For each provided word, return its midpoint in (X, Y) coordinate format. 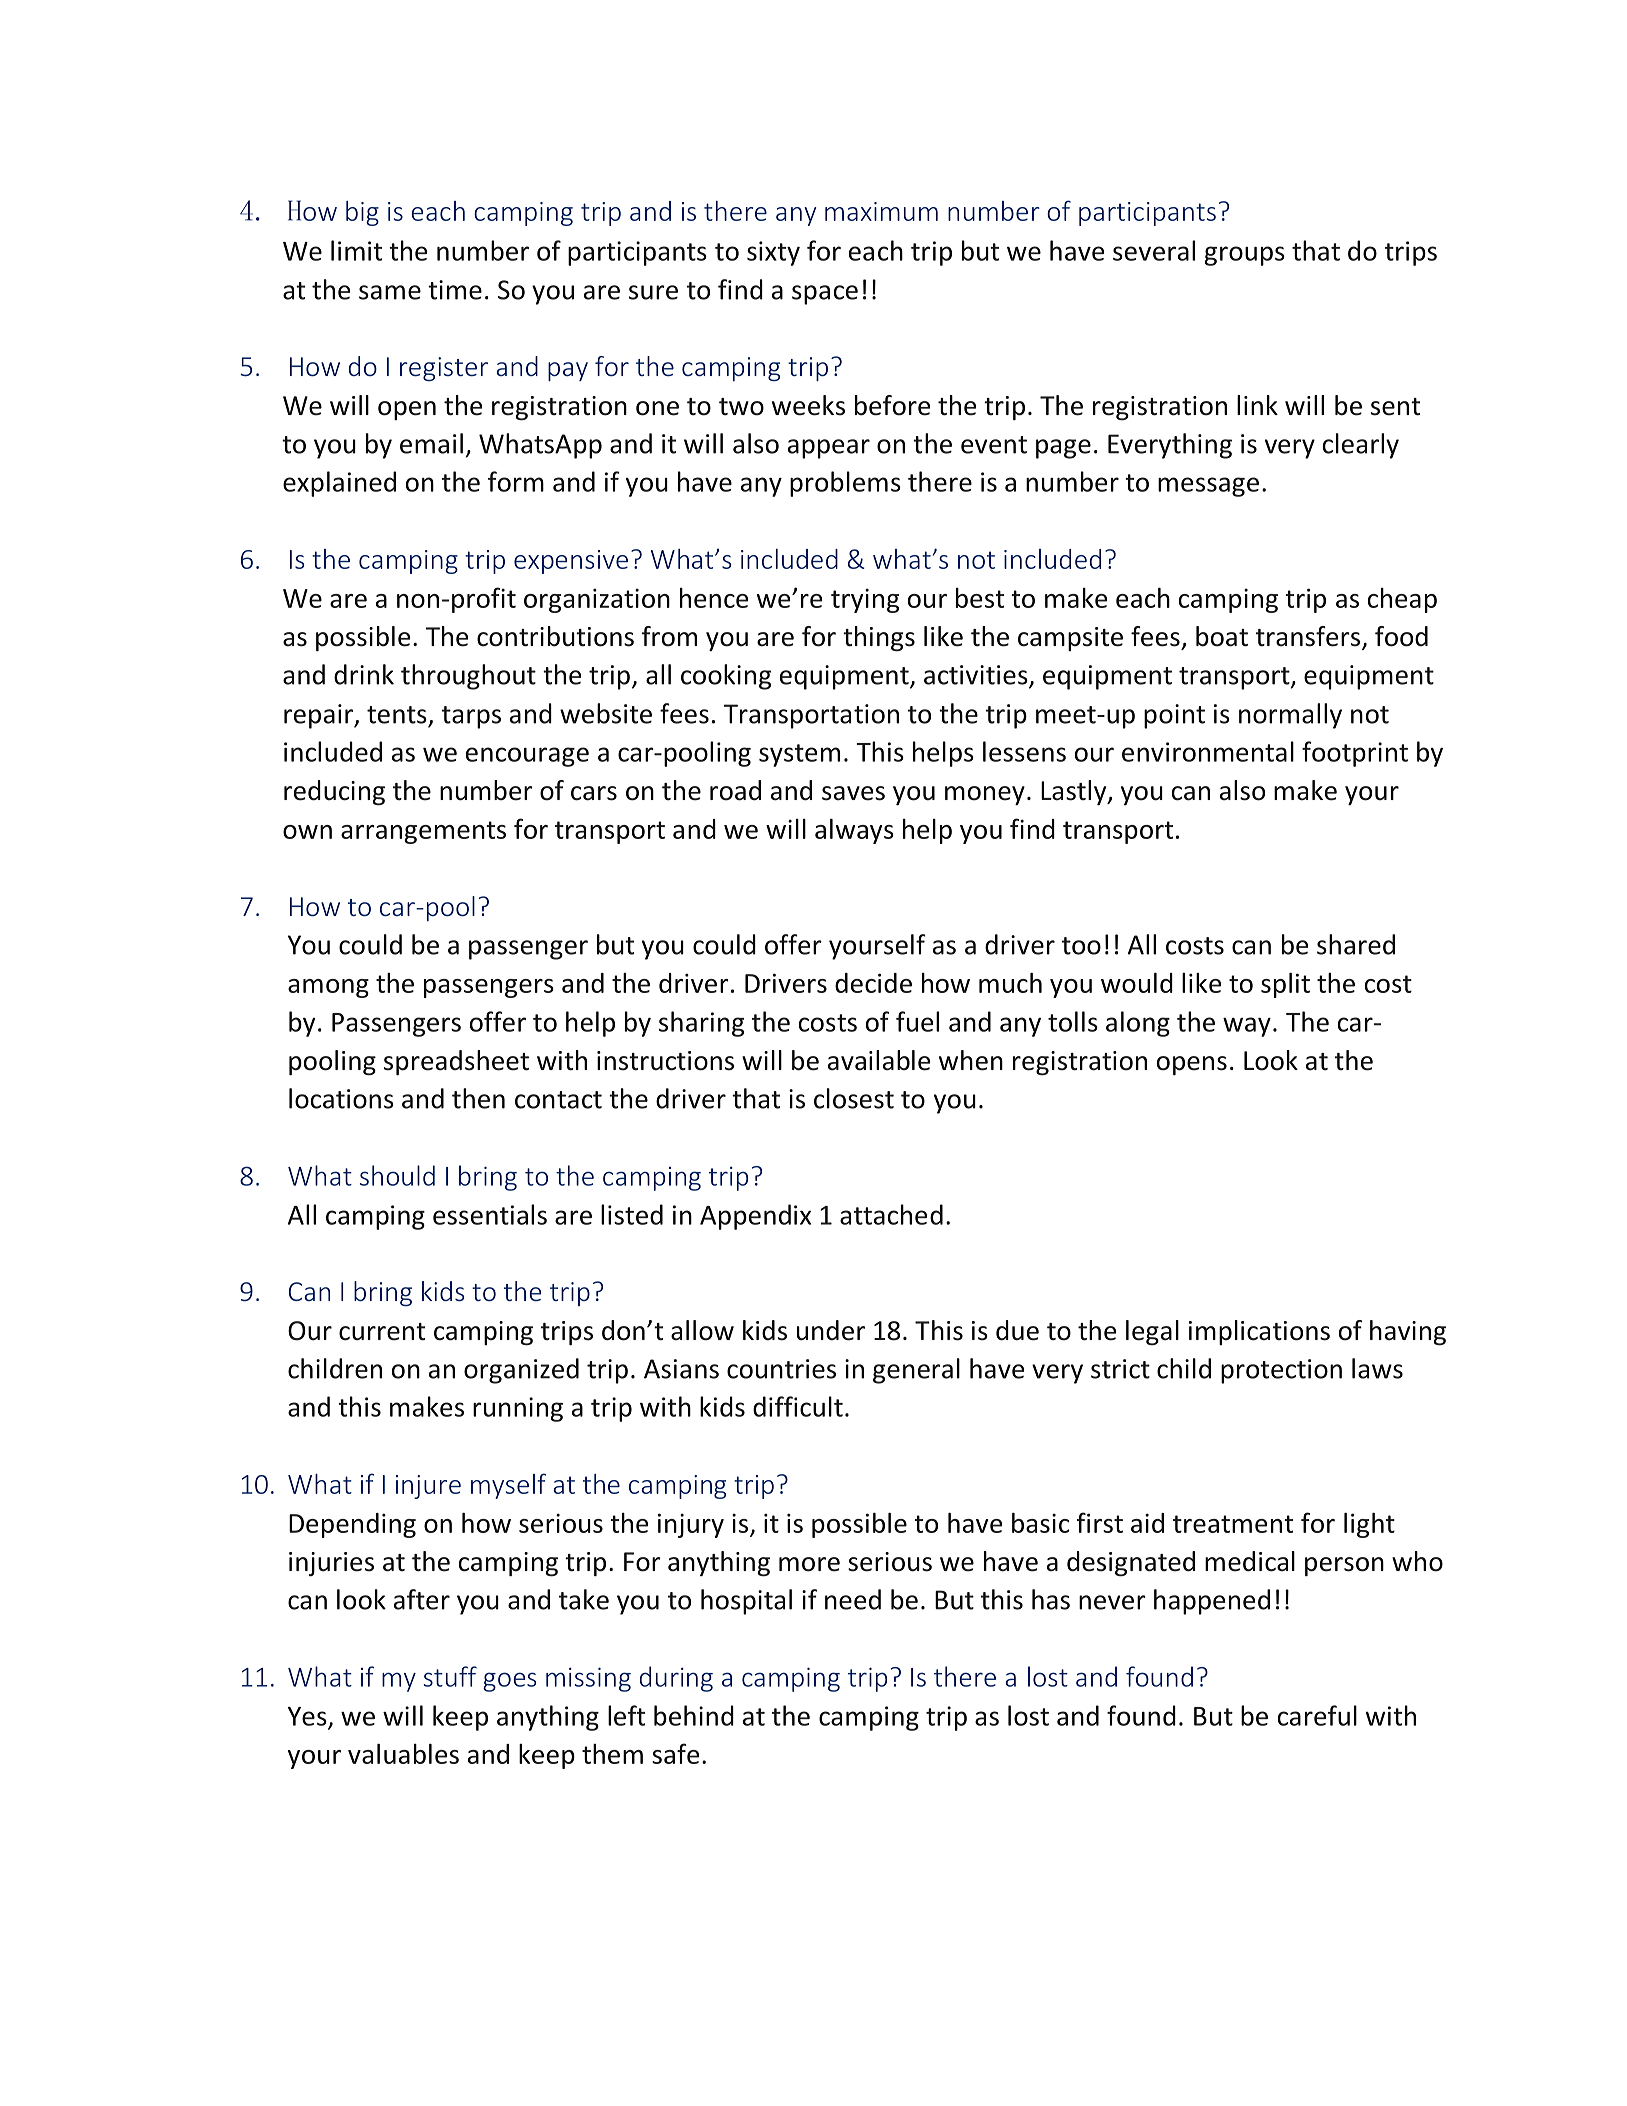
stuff (450, 1676)
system (799, 755)
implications (1259, 1332)
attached (891, 1214)
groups (1245, 256)
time (455, 290)
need (853, 1599)
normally (1290, 716)
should (397, 1175)
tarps (471, 717)
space (825, 295)
